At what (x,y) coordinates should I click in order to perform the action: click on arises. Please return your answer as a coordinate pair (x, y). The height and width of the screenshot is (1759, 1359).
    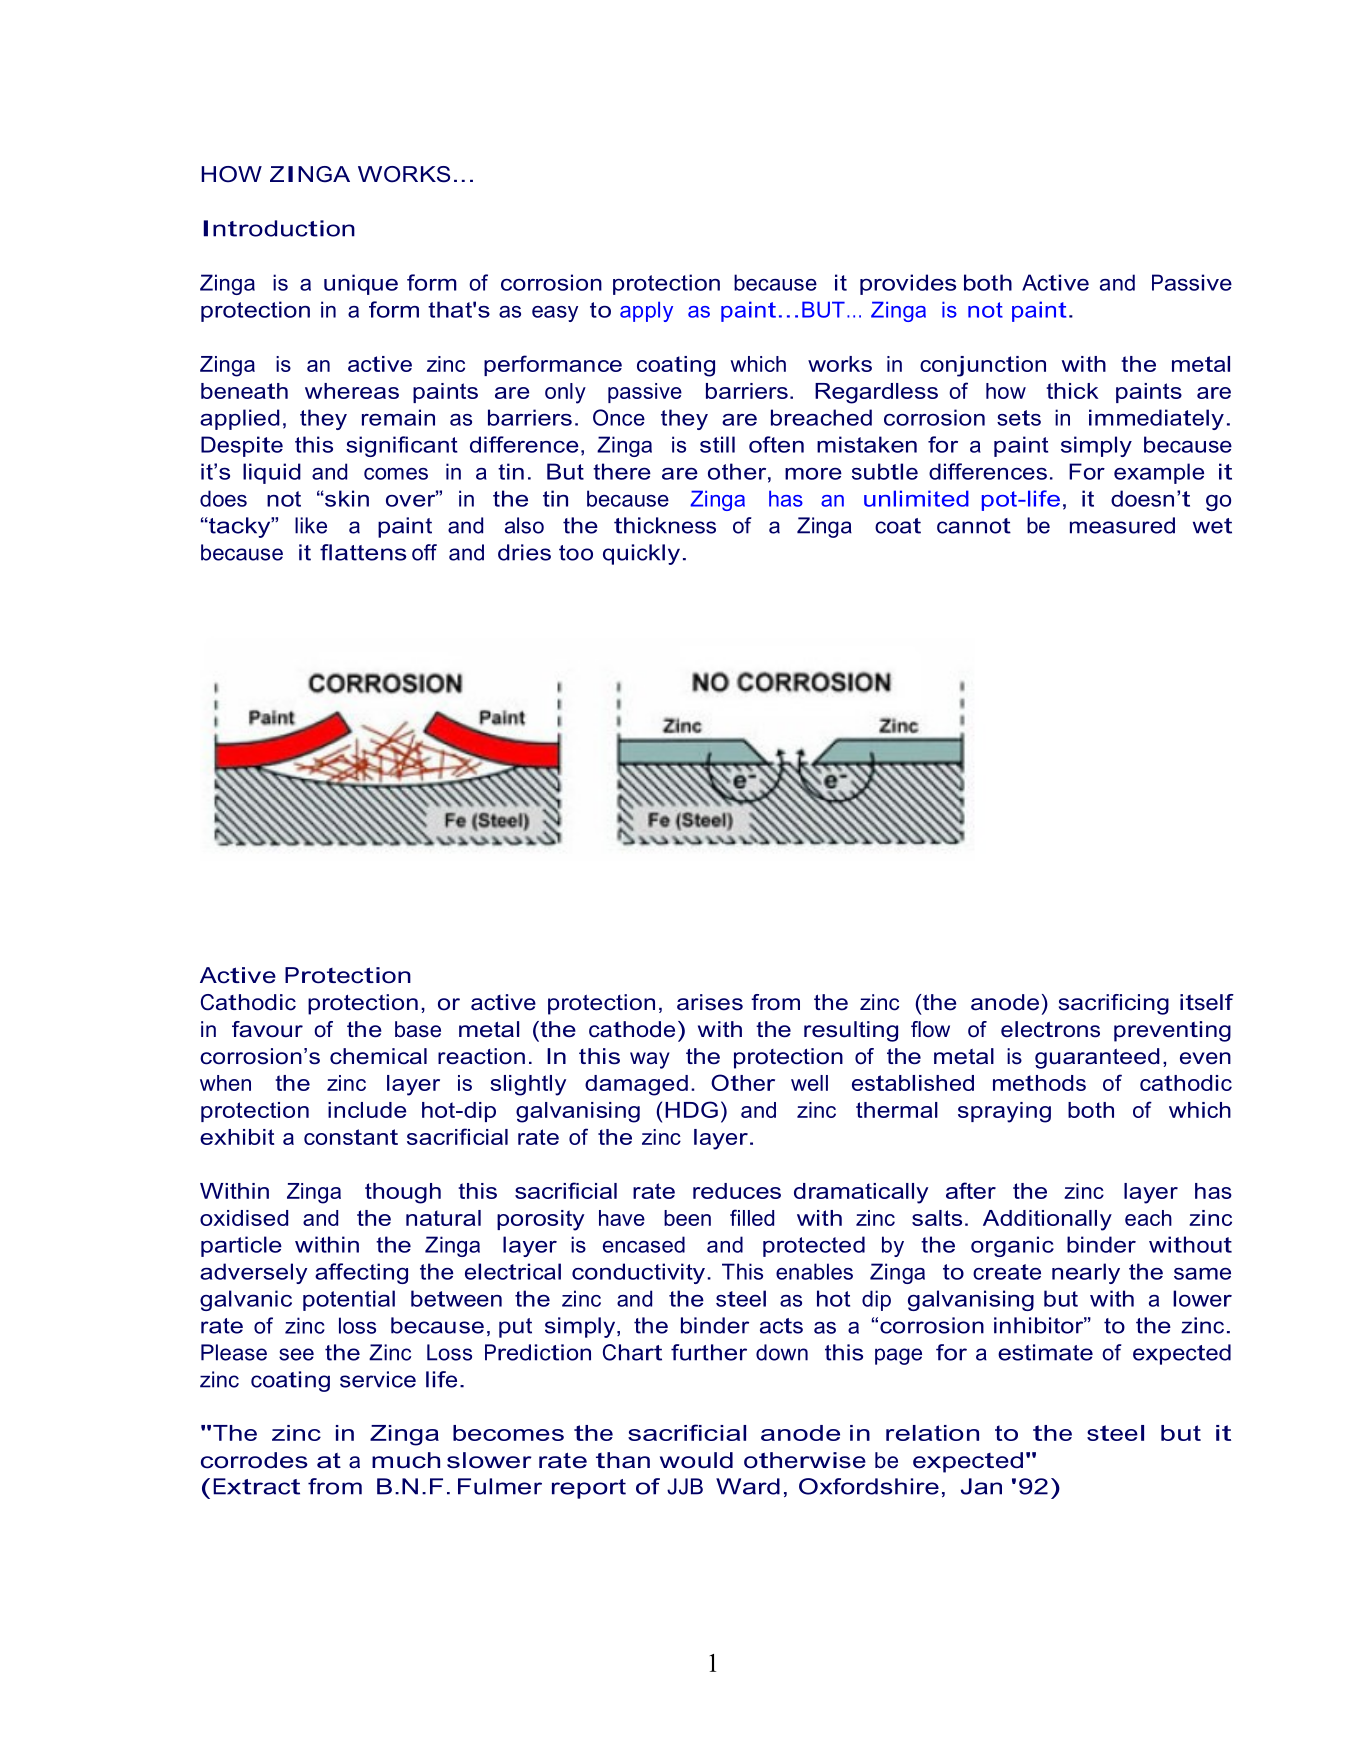
    Looking at the image, I should click on (710, 1002).
